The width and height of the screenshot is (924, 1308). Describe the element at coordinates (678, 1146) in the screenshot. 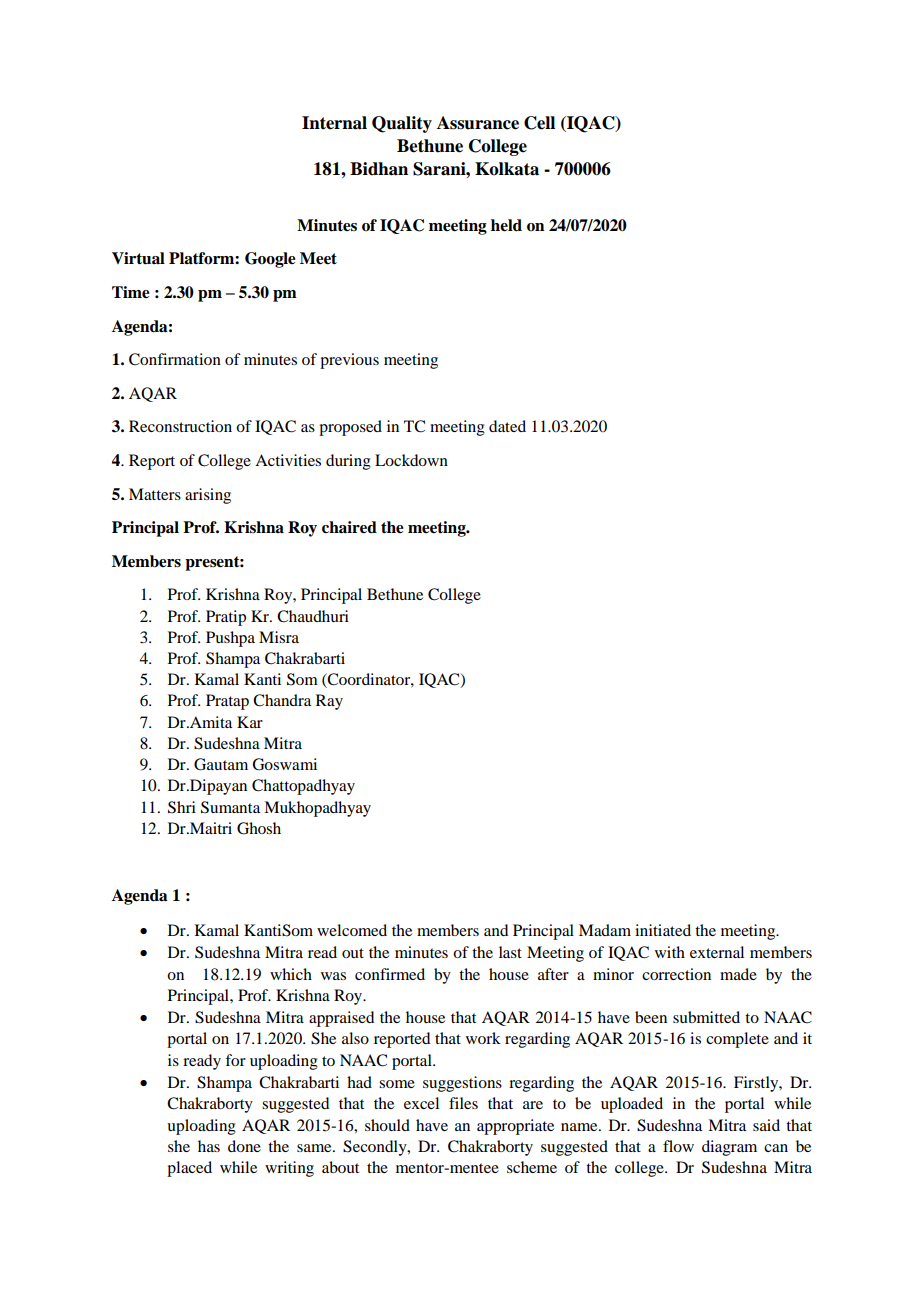

I see `flow` at that location.
